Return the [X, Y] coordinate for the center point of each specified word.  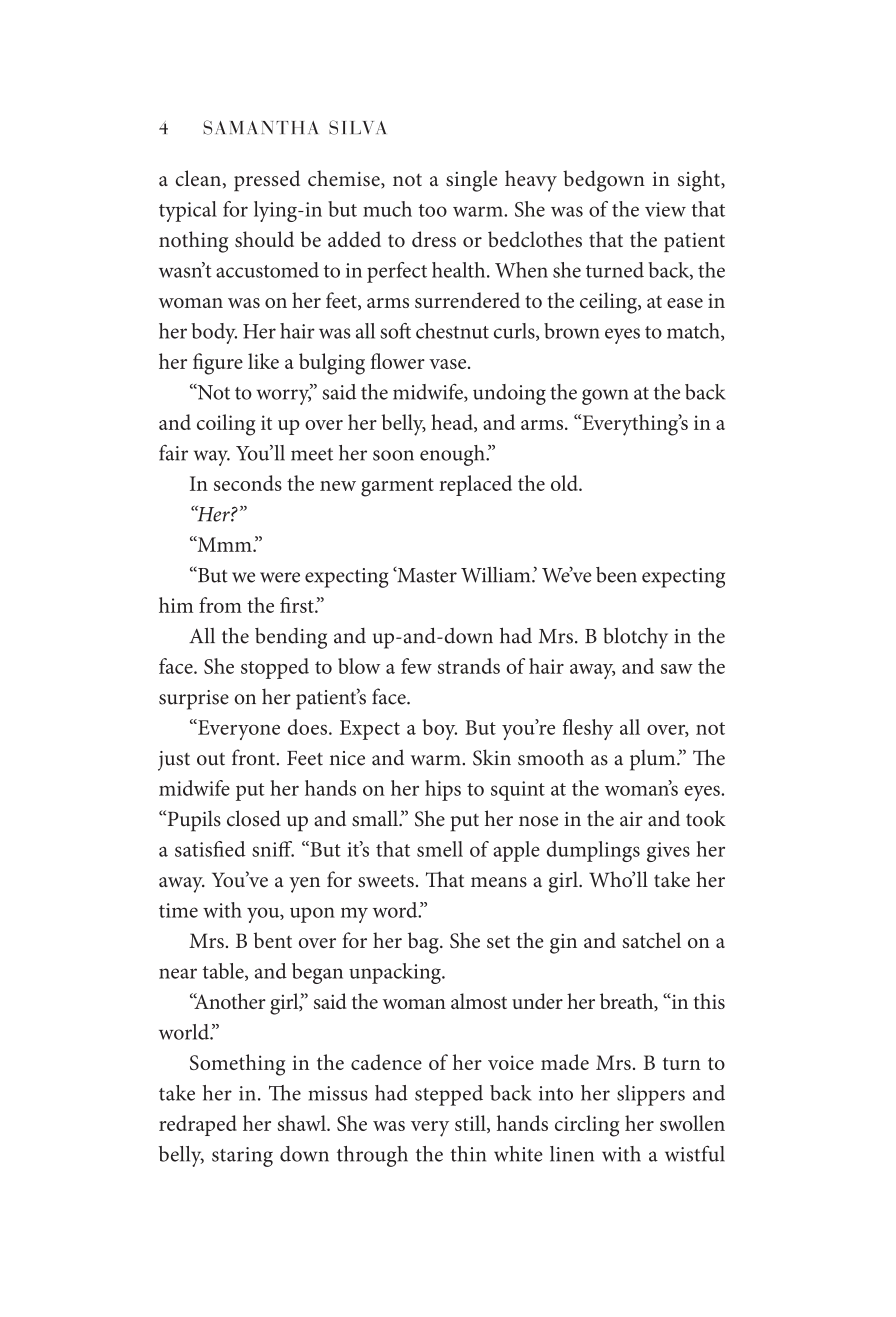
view [665, 209]
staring [242, 1157]
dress [434, 239]
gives [668, 852]
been [616, 575]
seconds [248, 483]
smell [440, 849]
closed [254, 818]
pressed [267, 180]
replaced [475, 485]
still [471, 1124]
